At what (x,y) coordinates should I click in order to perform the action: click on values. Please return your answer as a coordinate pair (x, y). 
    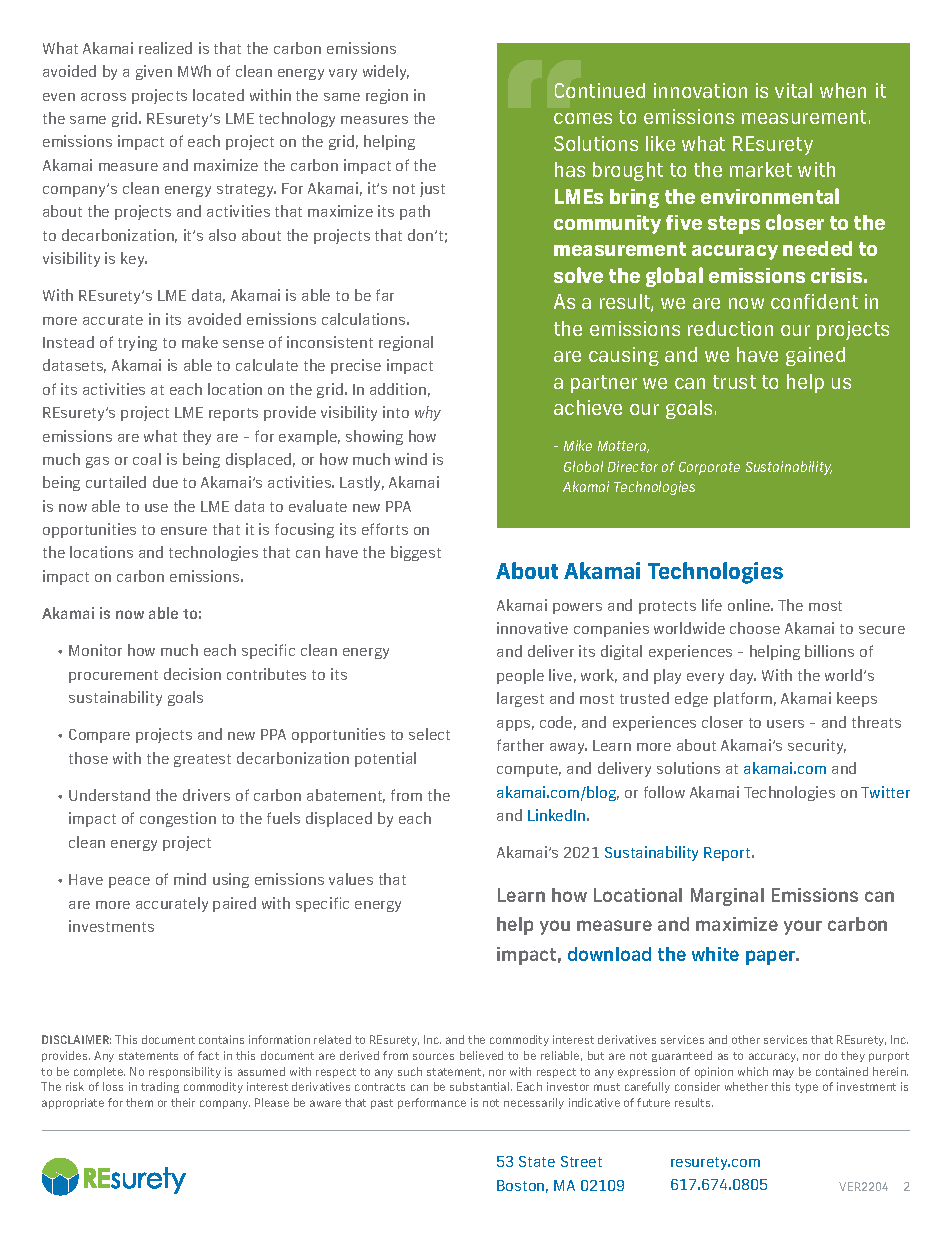
    Looking at the image, I should click on (351, 879).
